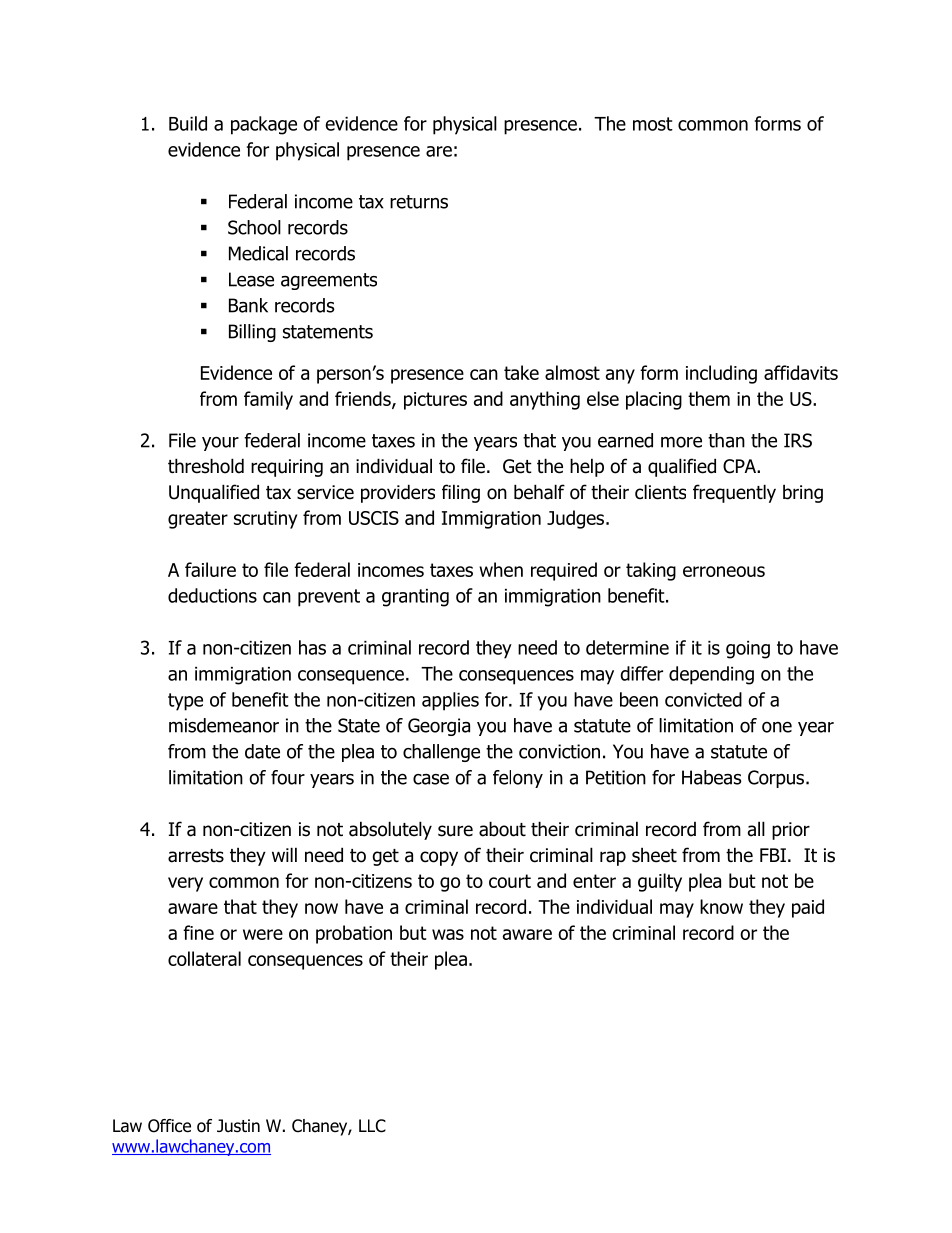  What do you see at coordinates (501, 569) in the page?
I see `when` at bounding box center [501, 569].
